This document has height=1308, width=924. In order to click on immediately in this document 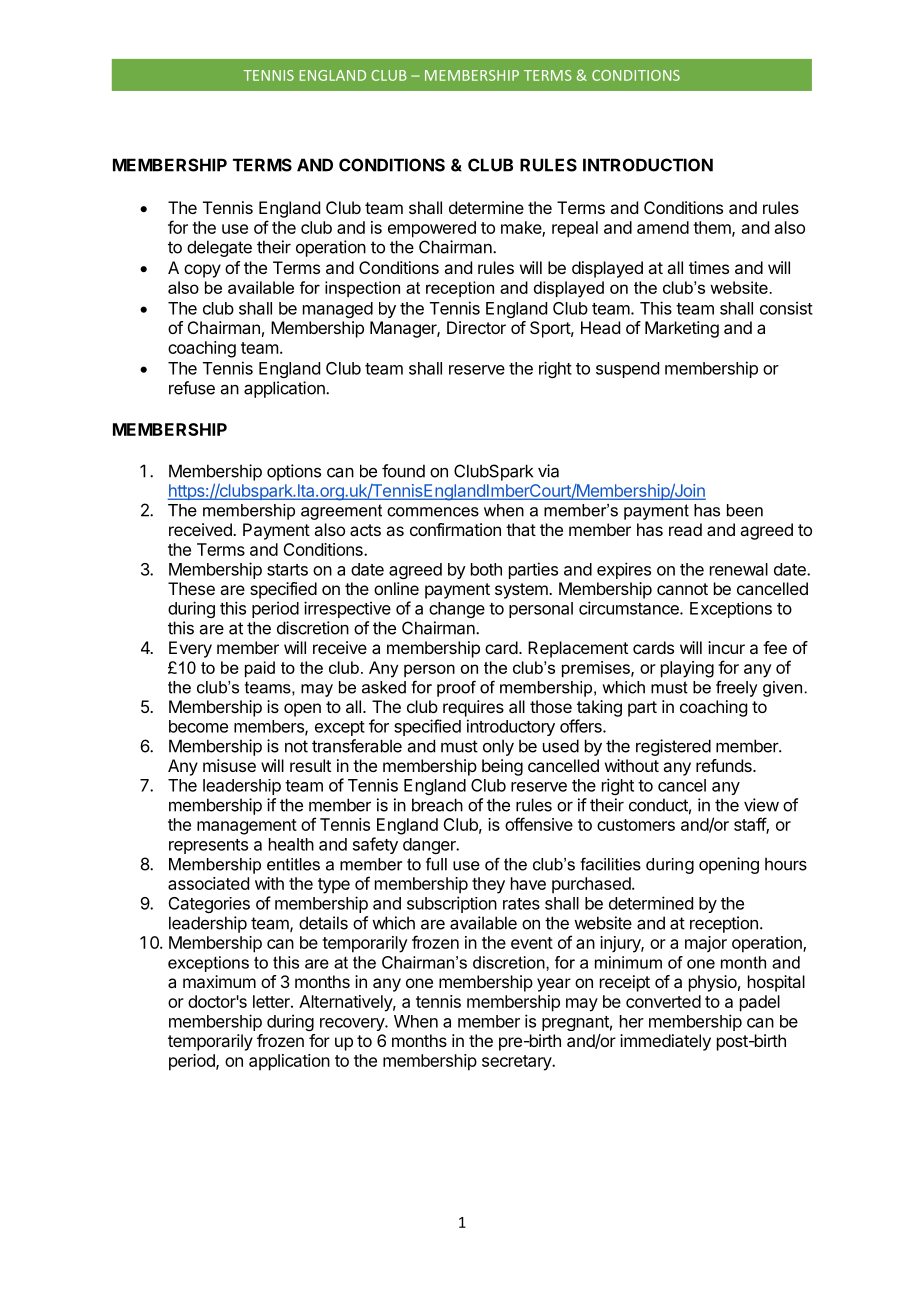, I will do `click(665, 1042)`.
